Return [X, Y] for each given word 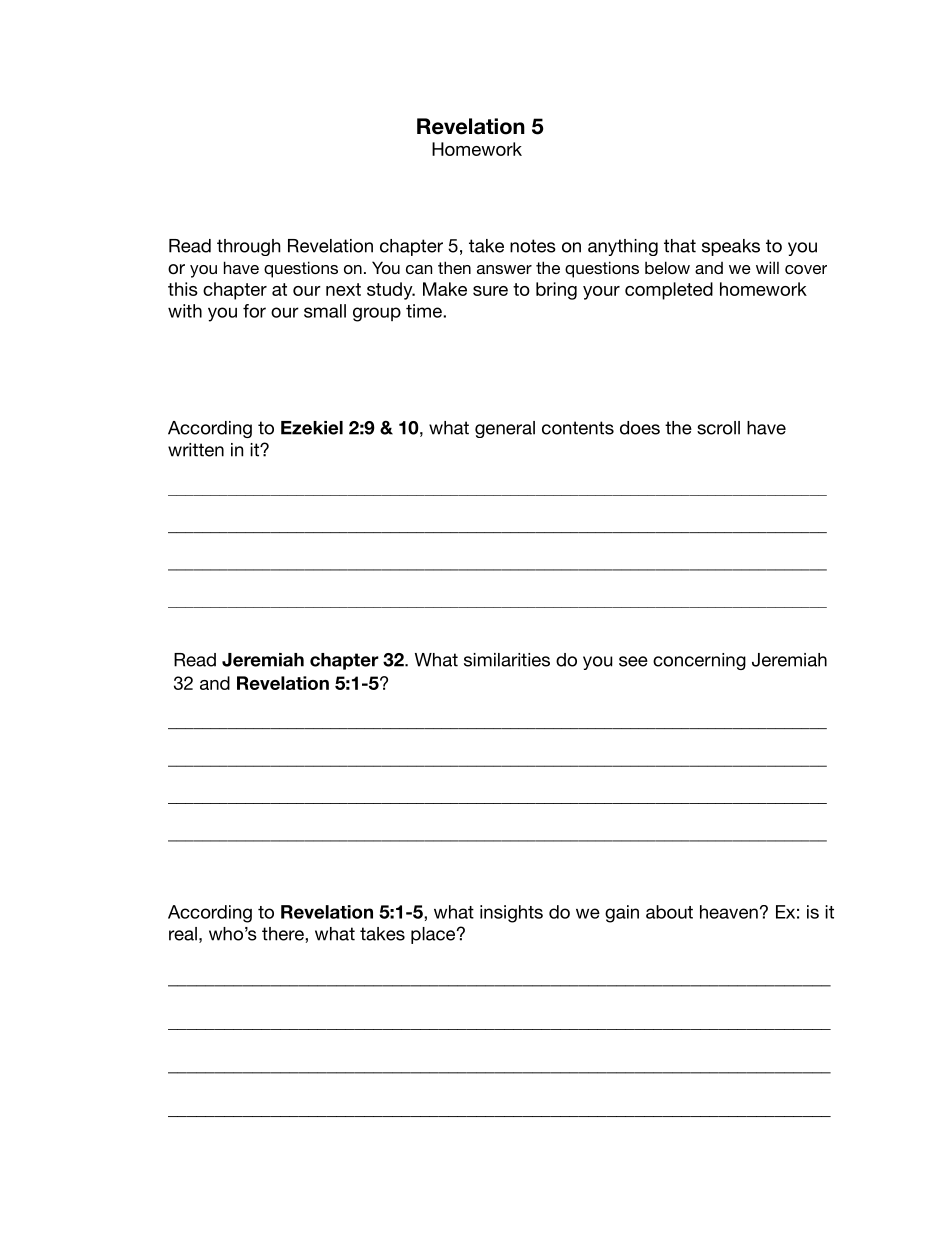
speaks [731, 247]
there [284, 934]
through [248, 247]
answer [504, 269]
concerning [699, 661]
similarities [507, 660]
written [196, 450]
